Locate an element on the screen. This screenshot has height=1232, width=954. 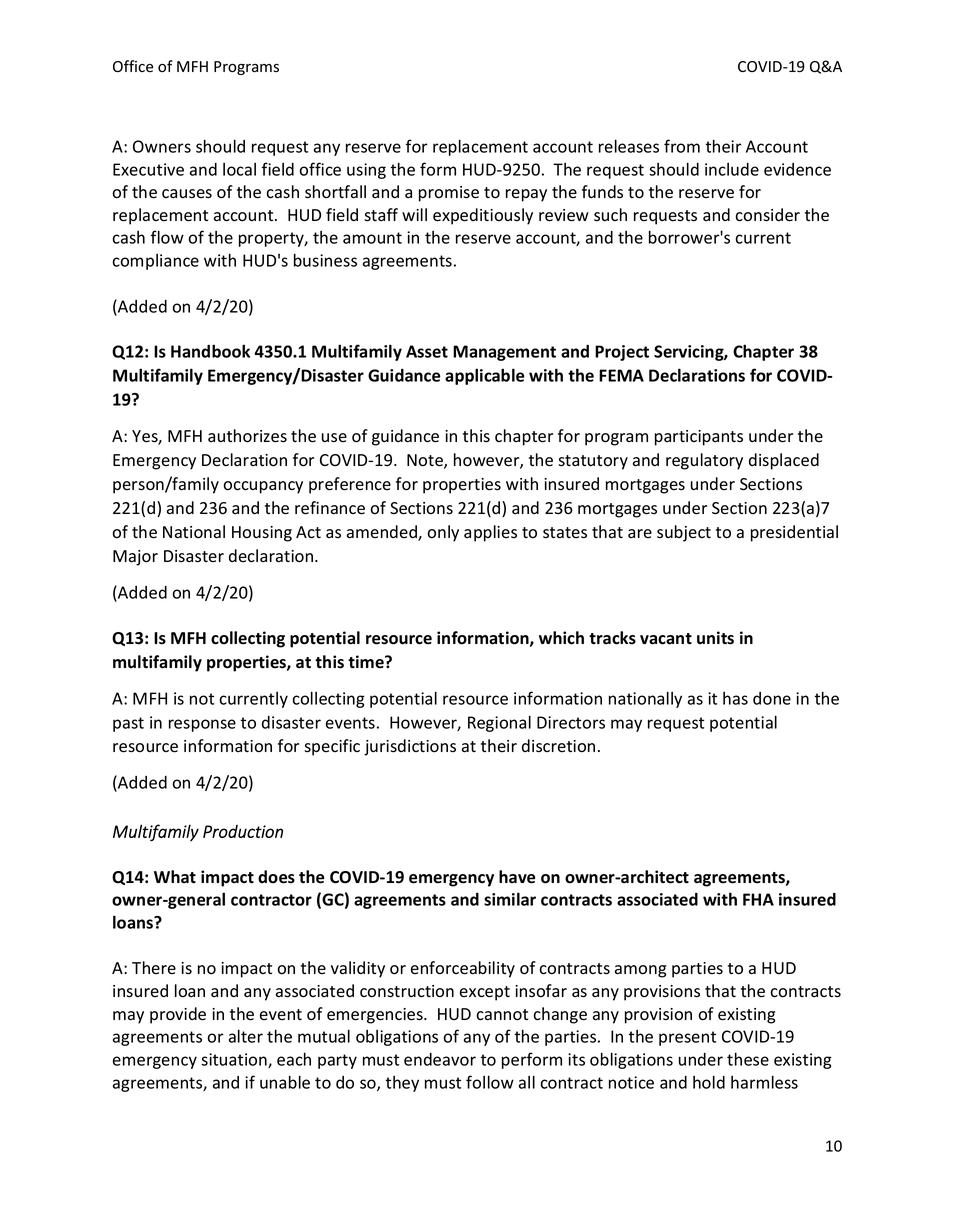
FHA is located at coordinates (758, 899).
